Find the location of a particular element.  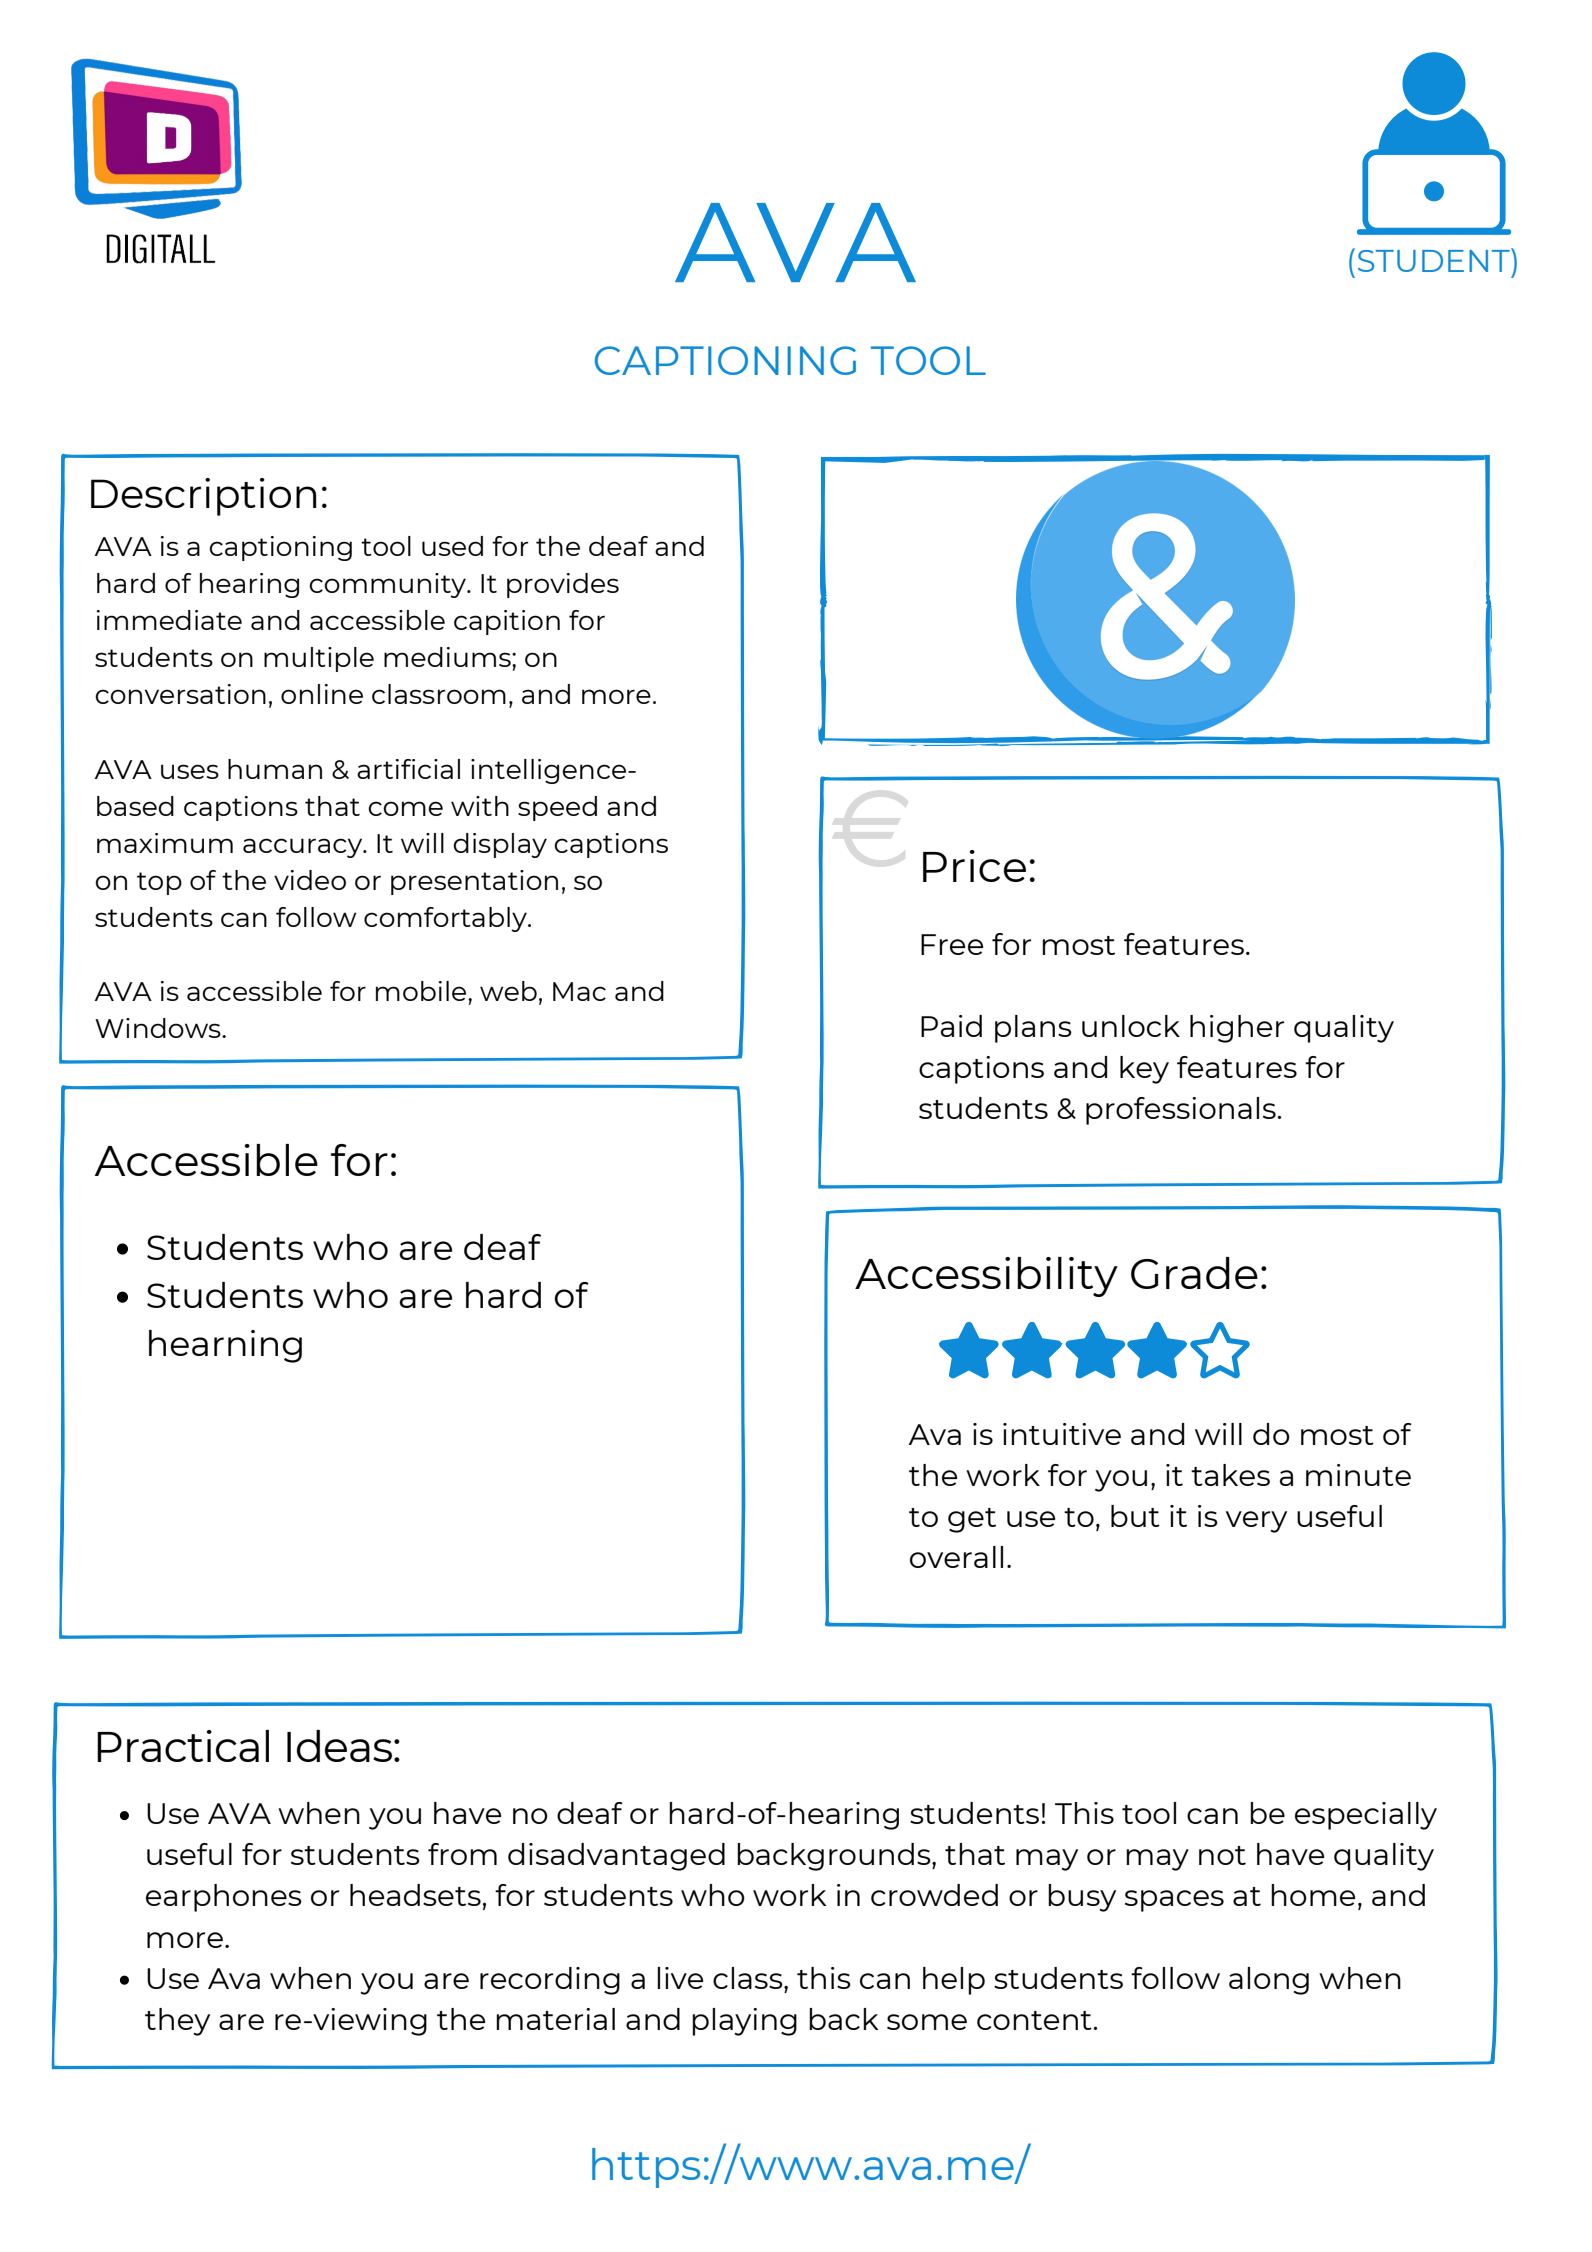

higher is located at coordinates (1237, 1029).
